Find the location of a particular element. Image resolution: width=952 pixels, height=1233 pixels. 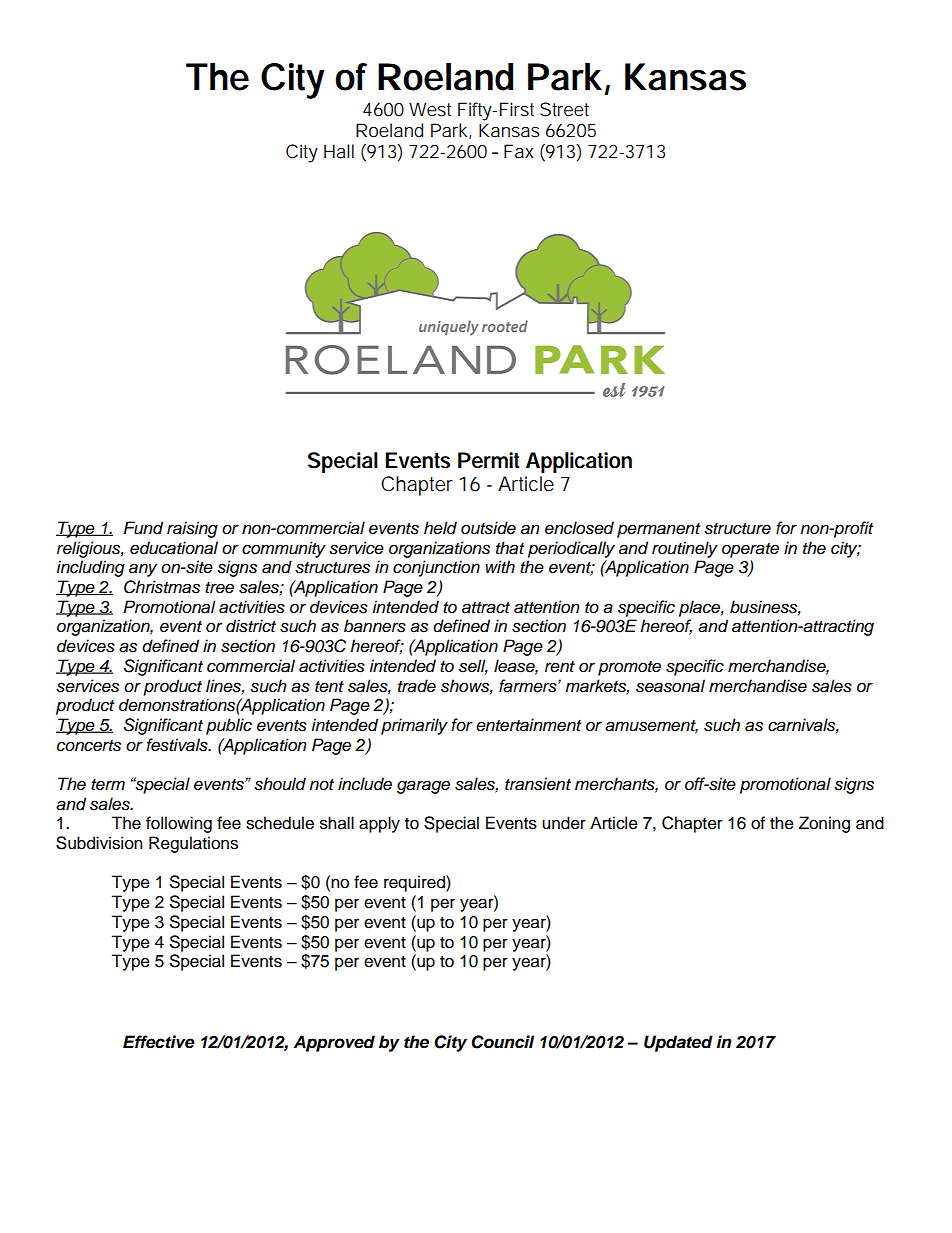

operate is located at coordinates (750, 550).
